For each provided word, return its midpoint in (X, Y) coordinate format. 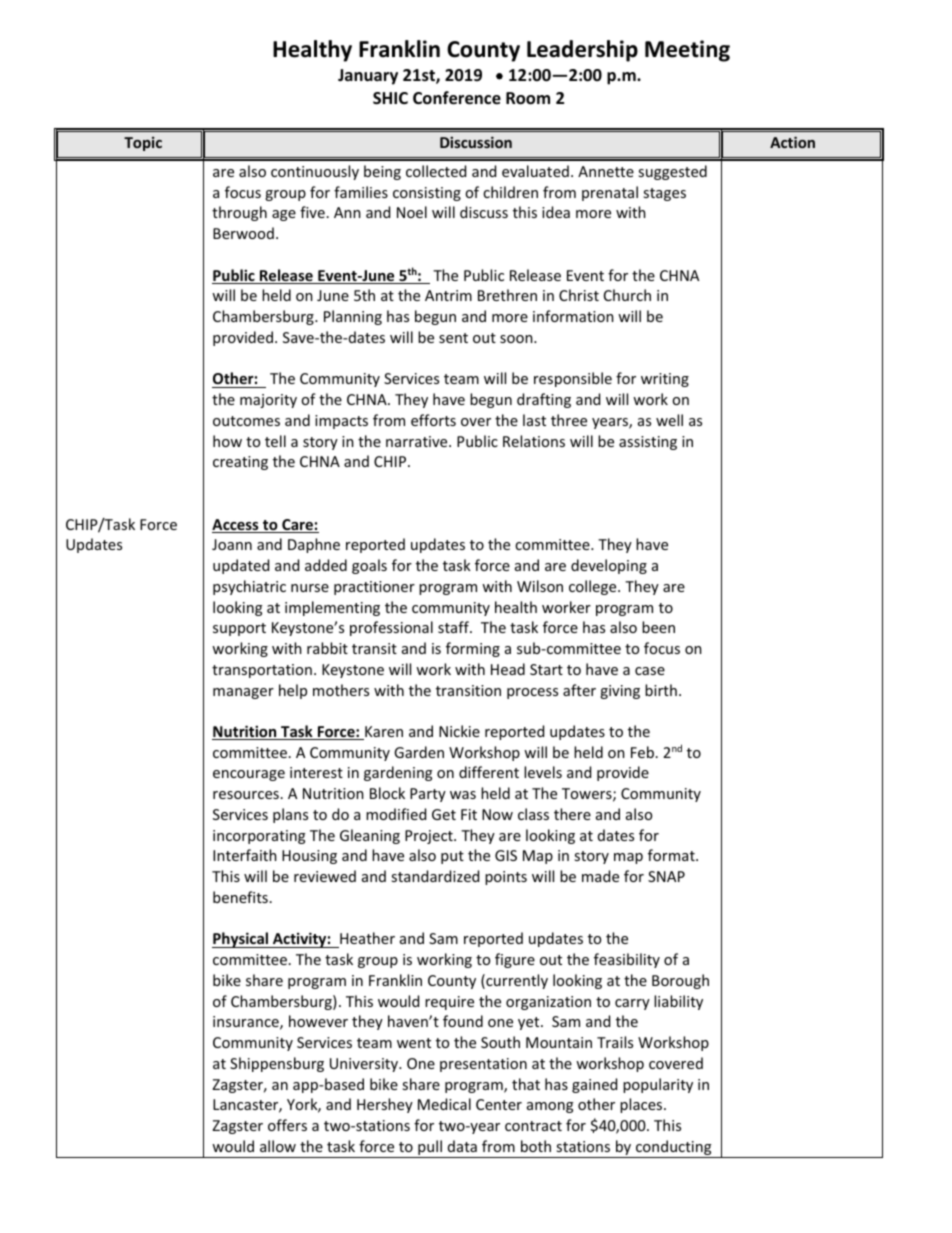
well (669, 420)
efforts (433, 420)
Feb (642, 752)
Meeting (687, 51)
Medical (444, 1104)
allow (278, 1146)
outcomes (246, 421)
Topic (143, 144)
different (489, 772)
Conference (457, 98)
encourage (249, 775)
